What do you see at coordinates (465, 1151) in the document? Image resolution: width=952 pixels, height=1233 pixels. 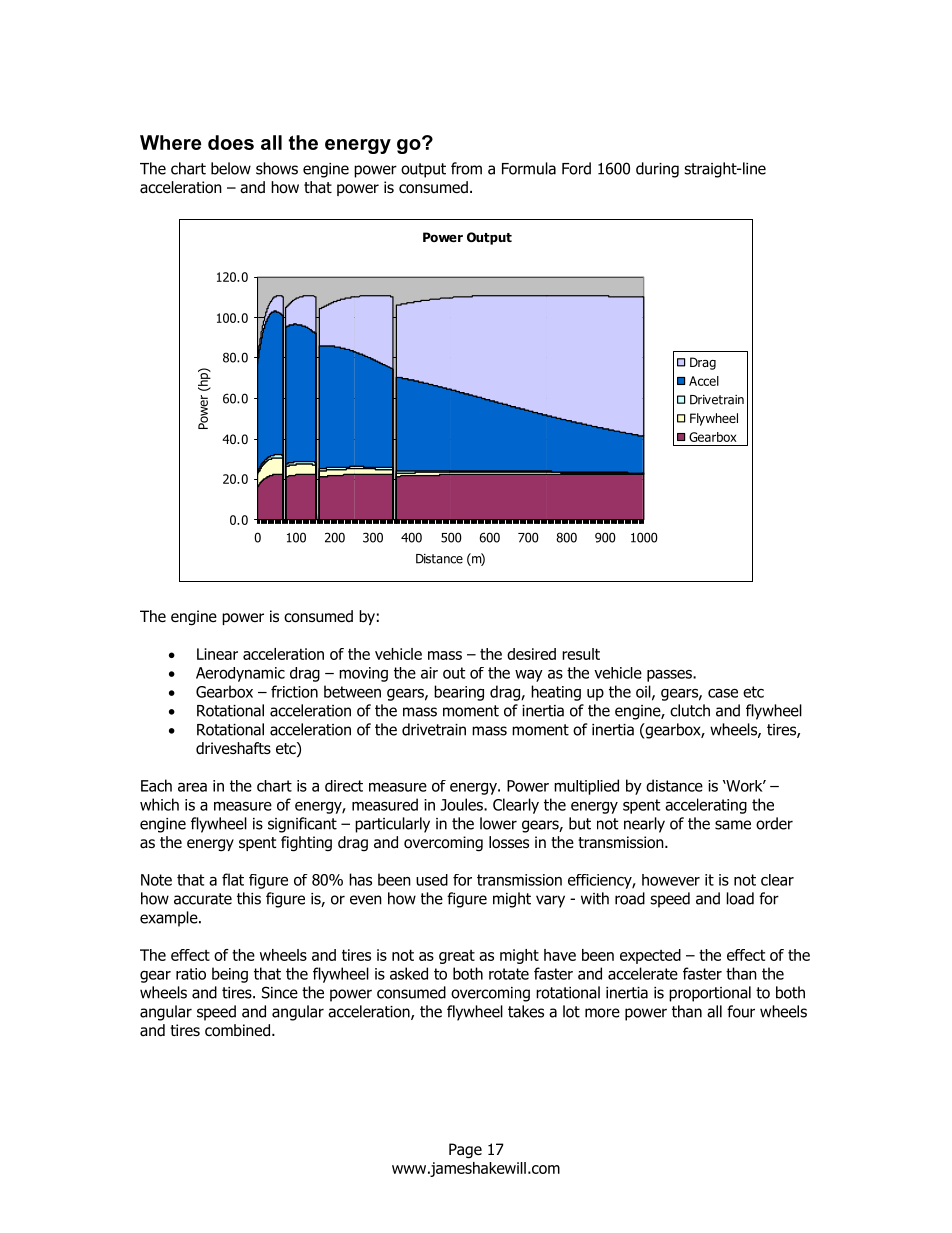 I see `Page` at bounding box center [465, 1151].
